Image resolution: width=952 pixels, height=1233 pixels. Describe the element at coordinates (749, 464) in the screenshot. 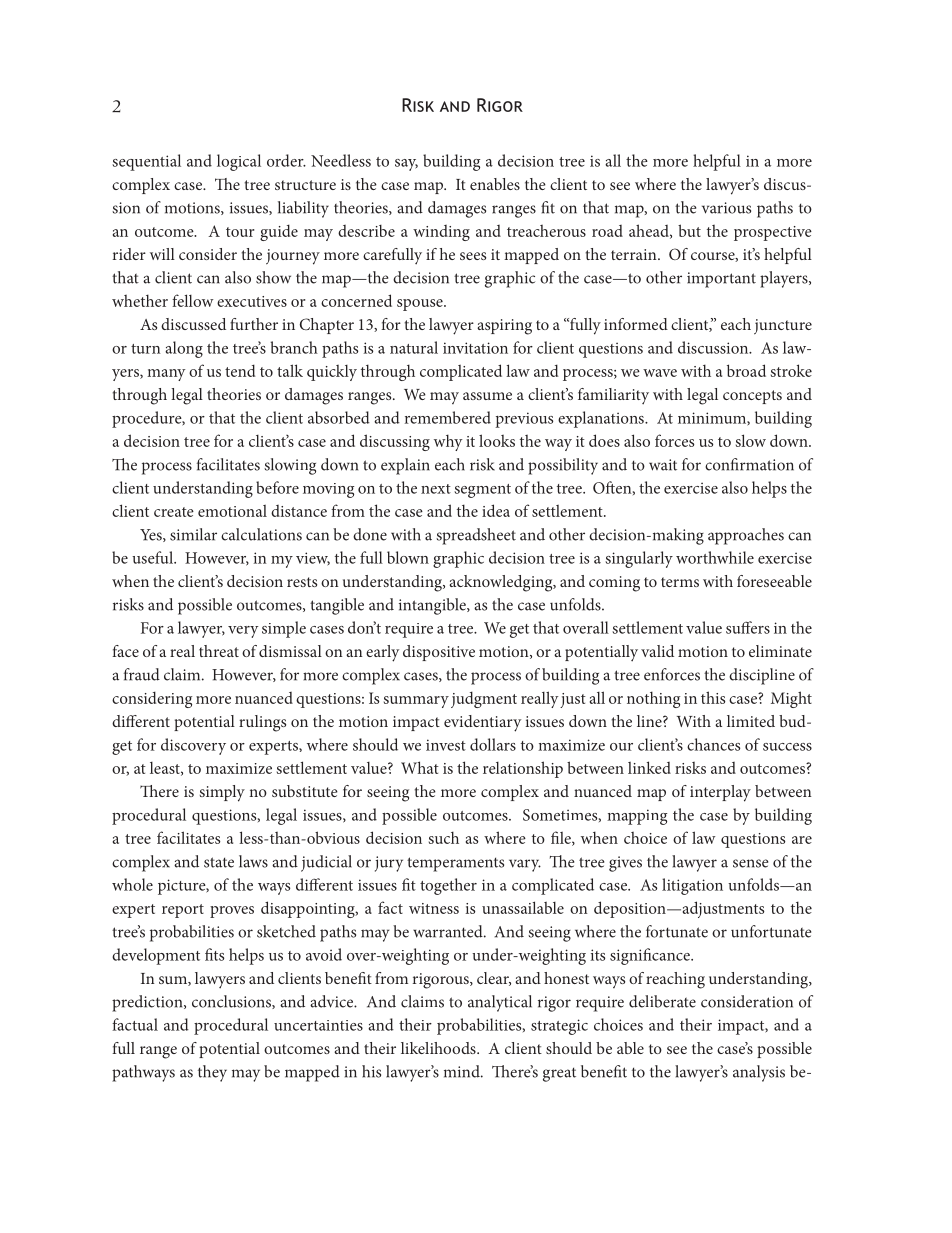

I see `confirmation` at that location.
